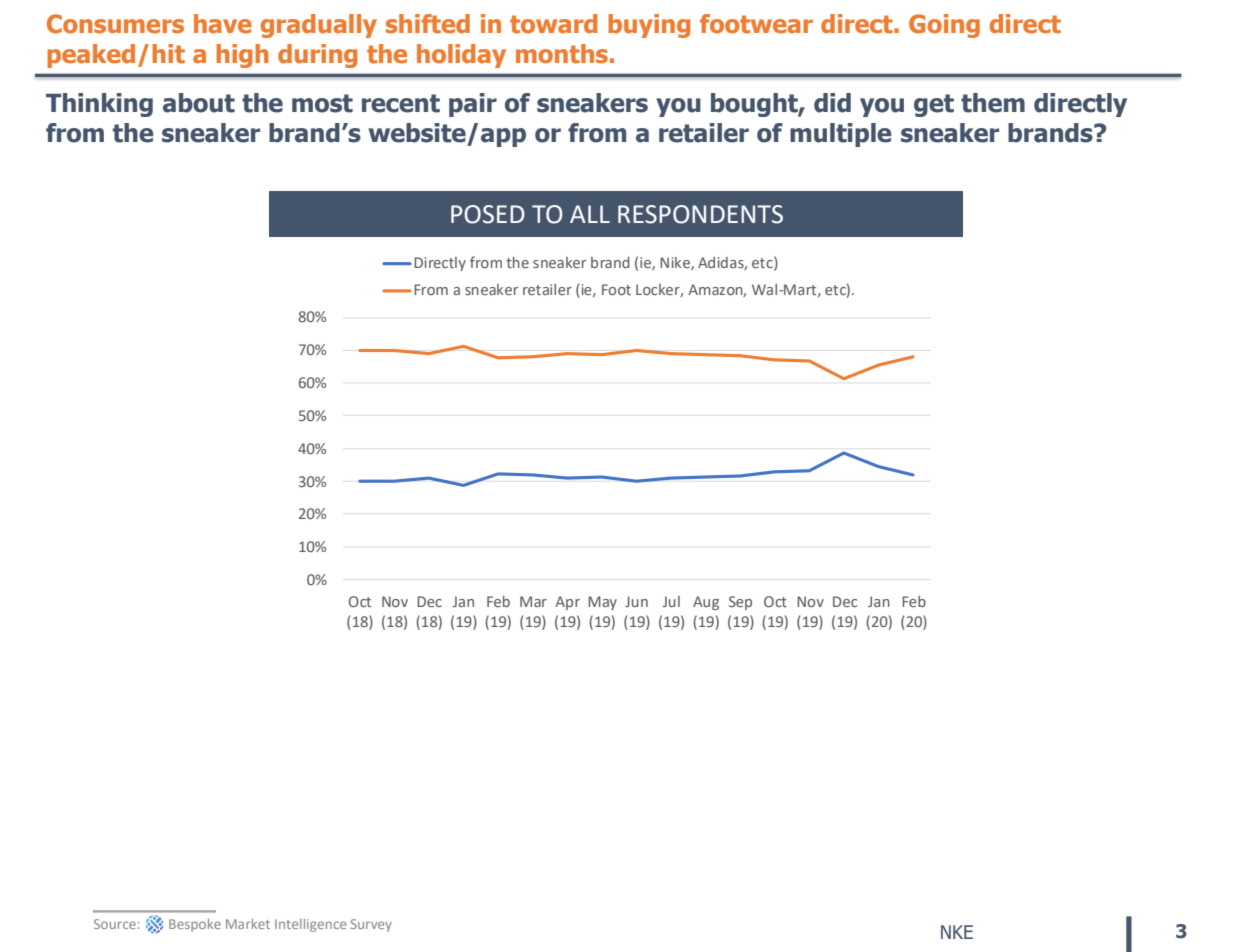 The image size is (1233, 952). What do you see at coordinates (488, 214) in the screenshot?
I see `POSED` at bounding box center [488, 214].
